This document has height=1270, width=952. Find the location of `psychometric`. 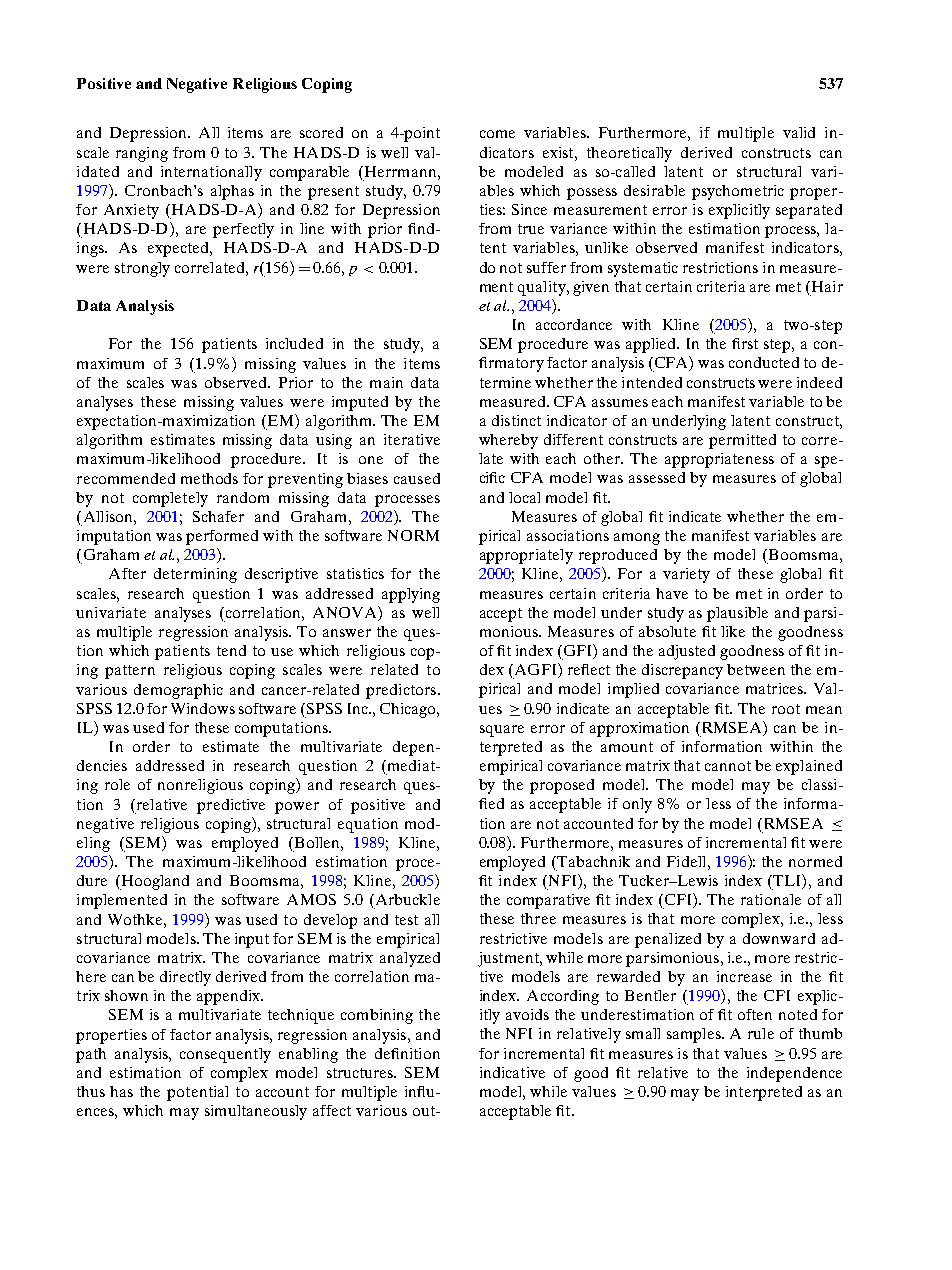

psychometric is located at coordinates (738, 192).
